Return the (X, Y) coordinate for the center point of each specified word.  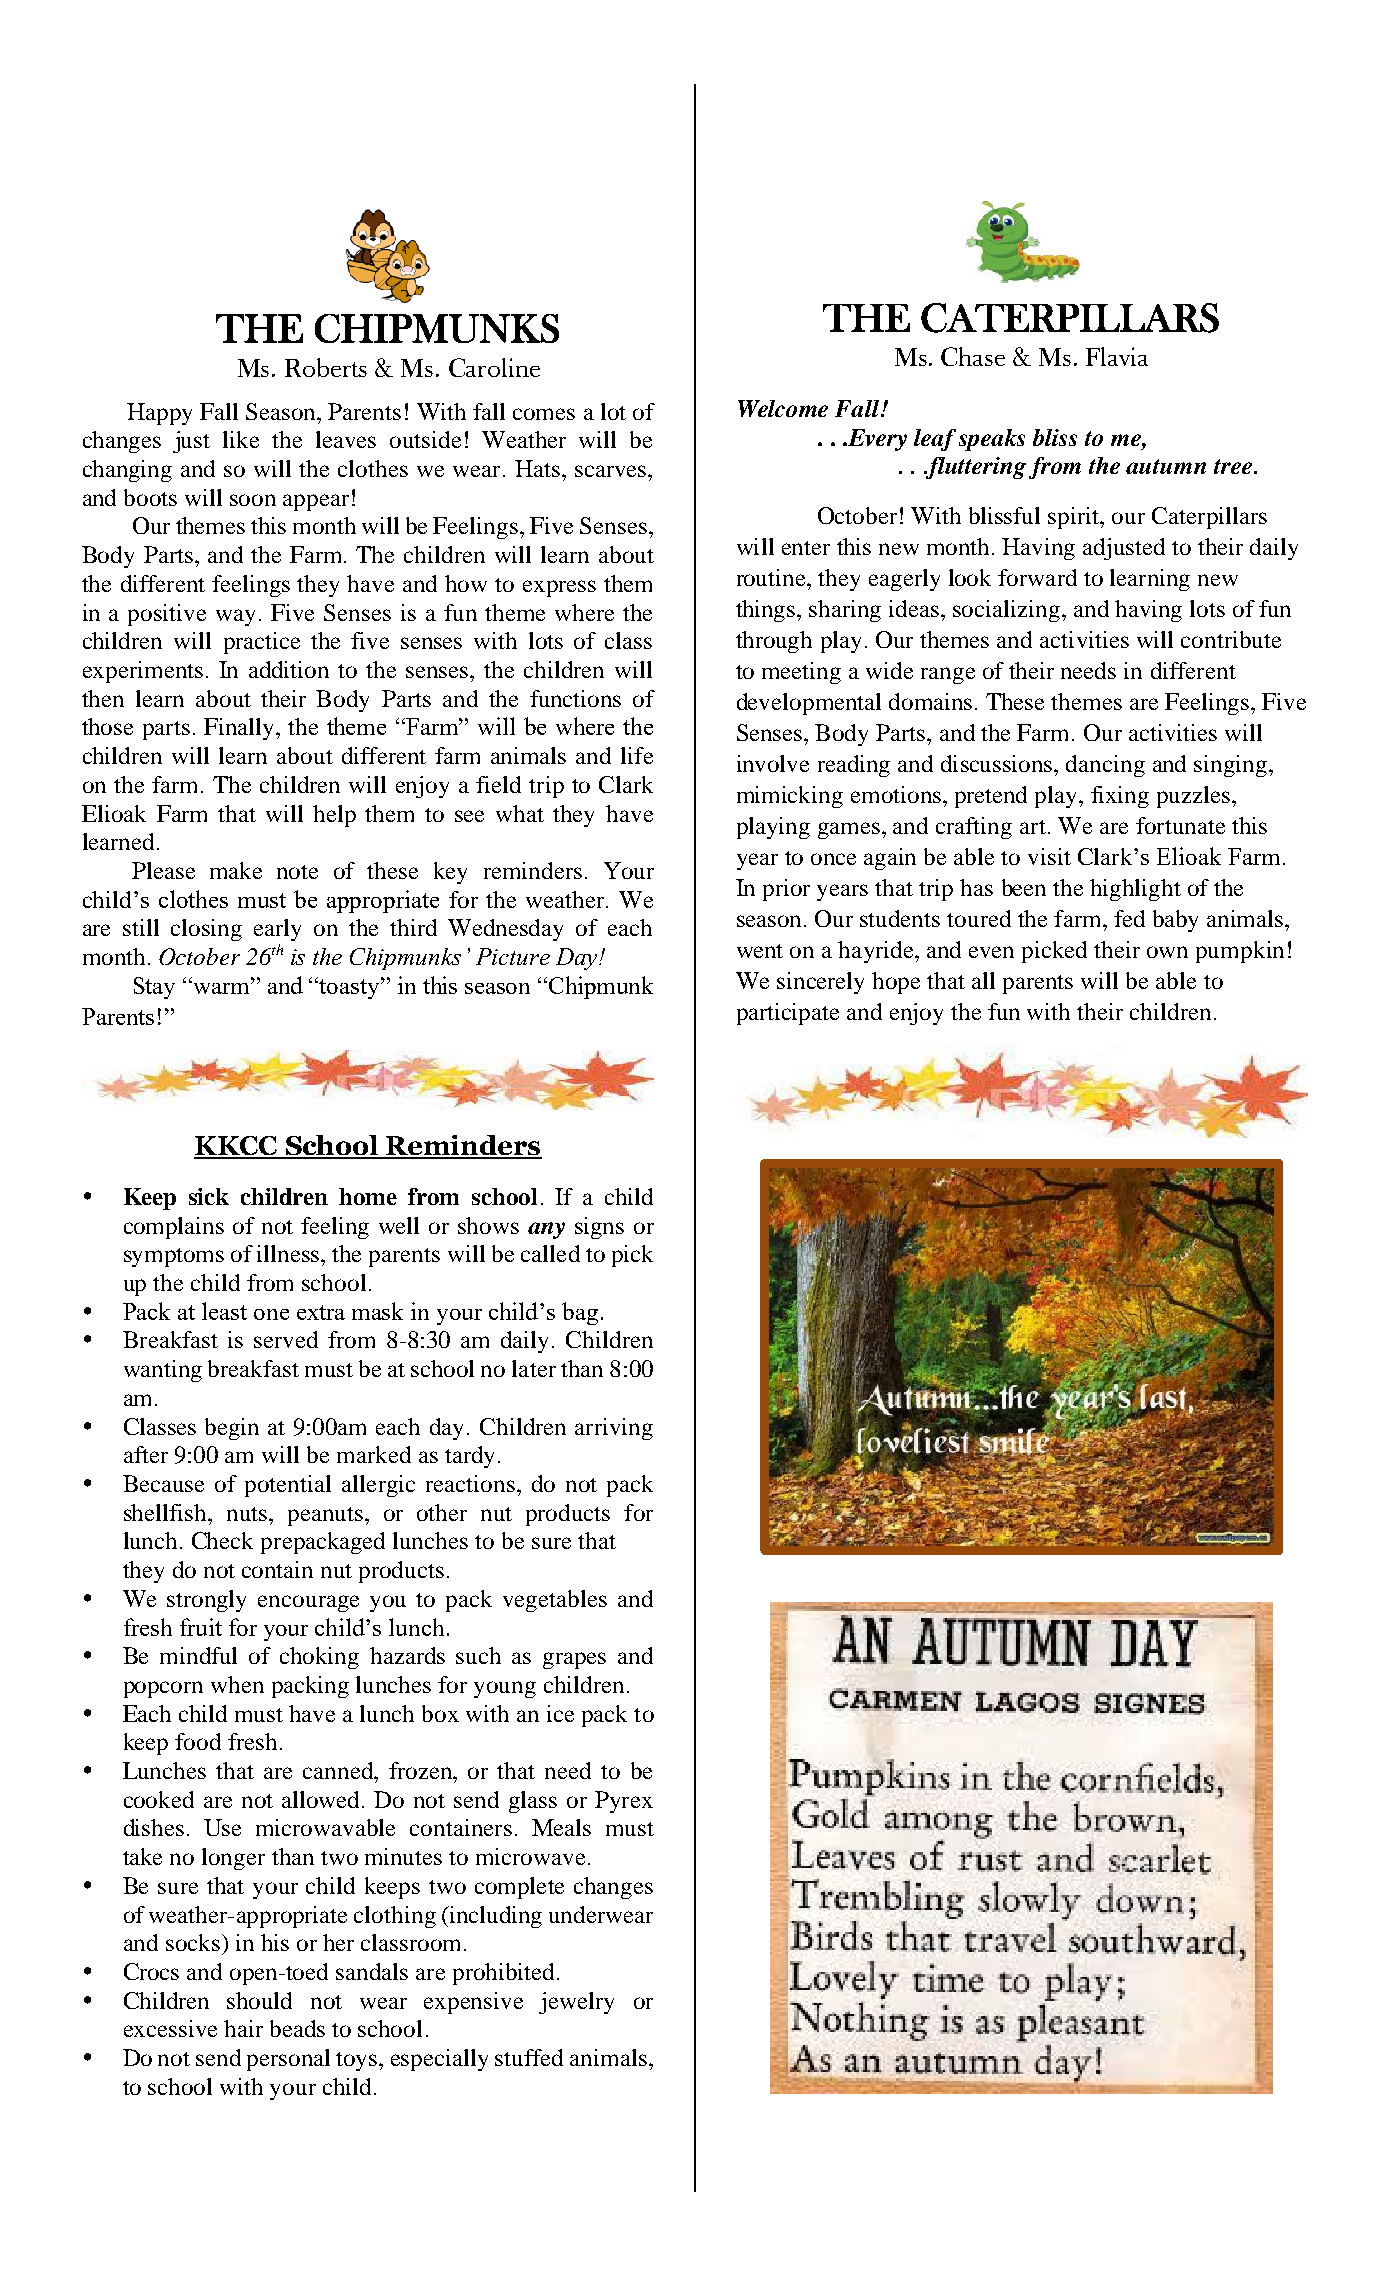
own (1167, 952)
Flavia (1117, 356)
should (259, 2000)
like (241, 439)
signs (599, 1228)
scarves (612, 471)
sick (209, 1196)
